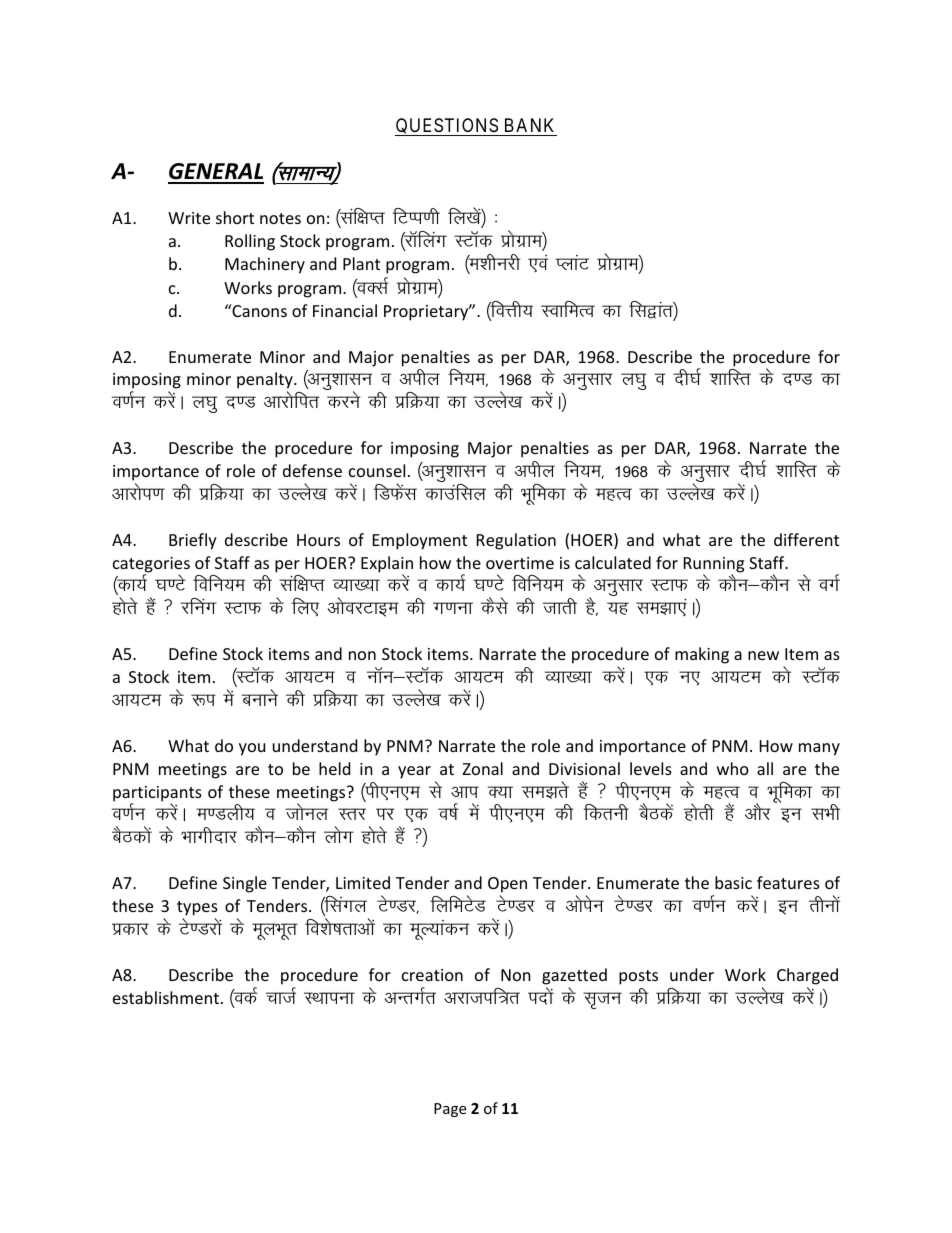 This screenshot has height=1233, width=952. Describe the element at coordinates (529, 127) in the screenshot. I see `BANK` at that location.
